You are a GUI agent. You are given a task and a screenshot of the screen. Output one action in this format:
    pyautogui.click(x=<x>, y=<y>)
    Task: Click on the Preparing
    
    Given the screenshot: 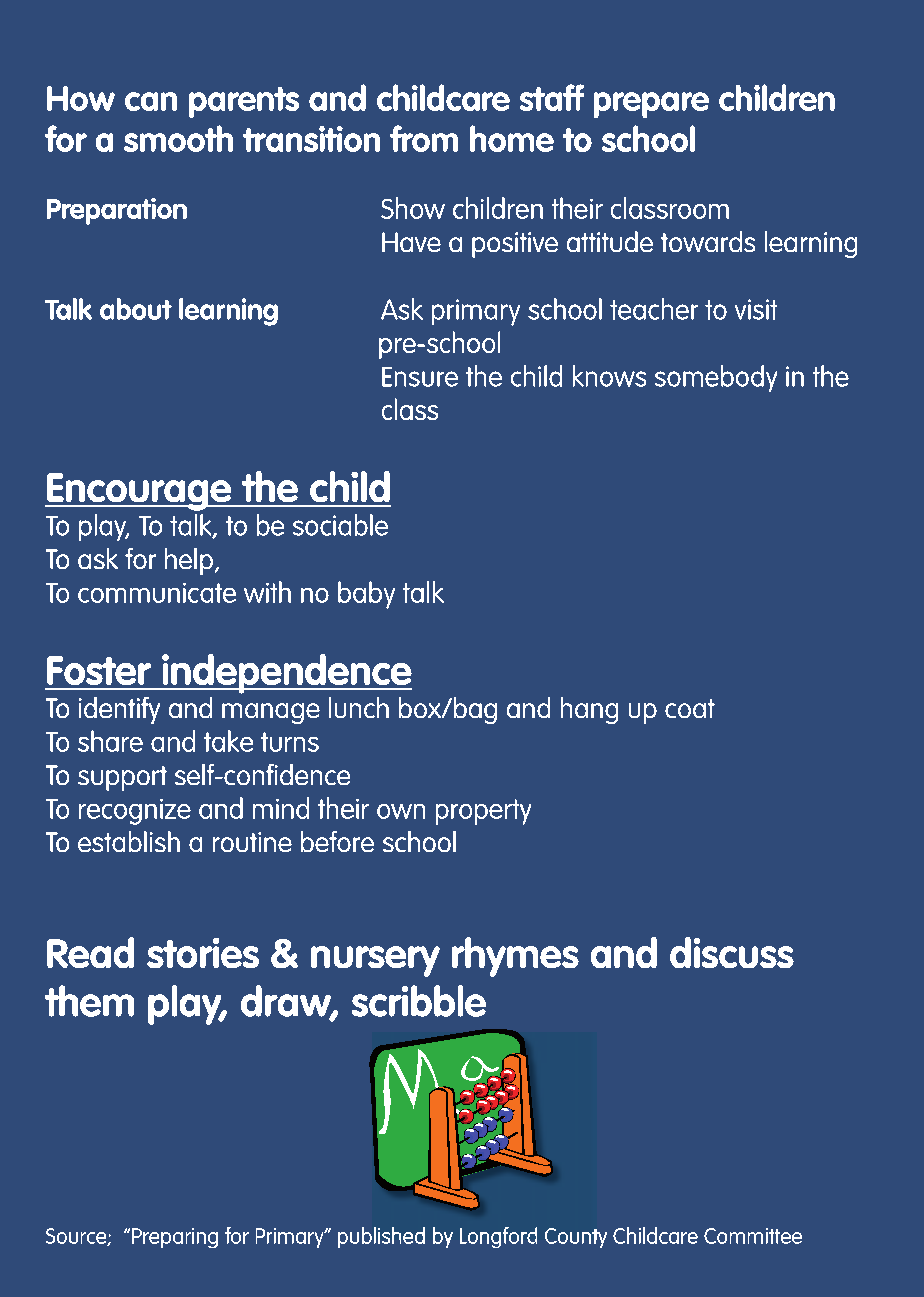 What is the action you would take?
    pyautogui.click(x=173, y=1238)
